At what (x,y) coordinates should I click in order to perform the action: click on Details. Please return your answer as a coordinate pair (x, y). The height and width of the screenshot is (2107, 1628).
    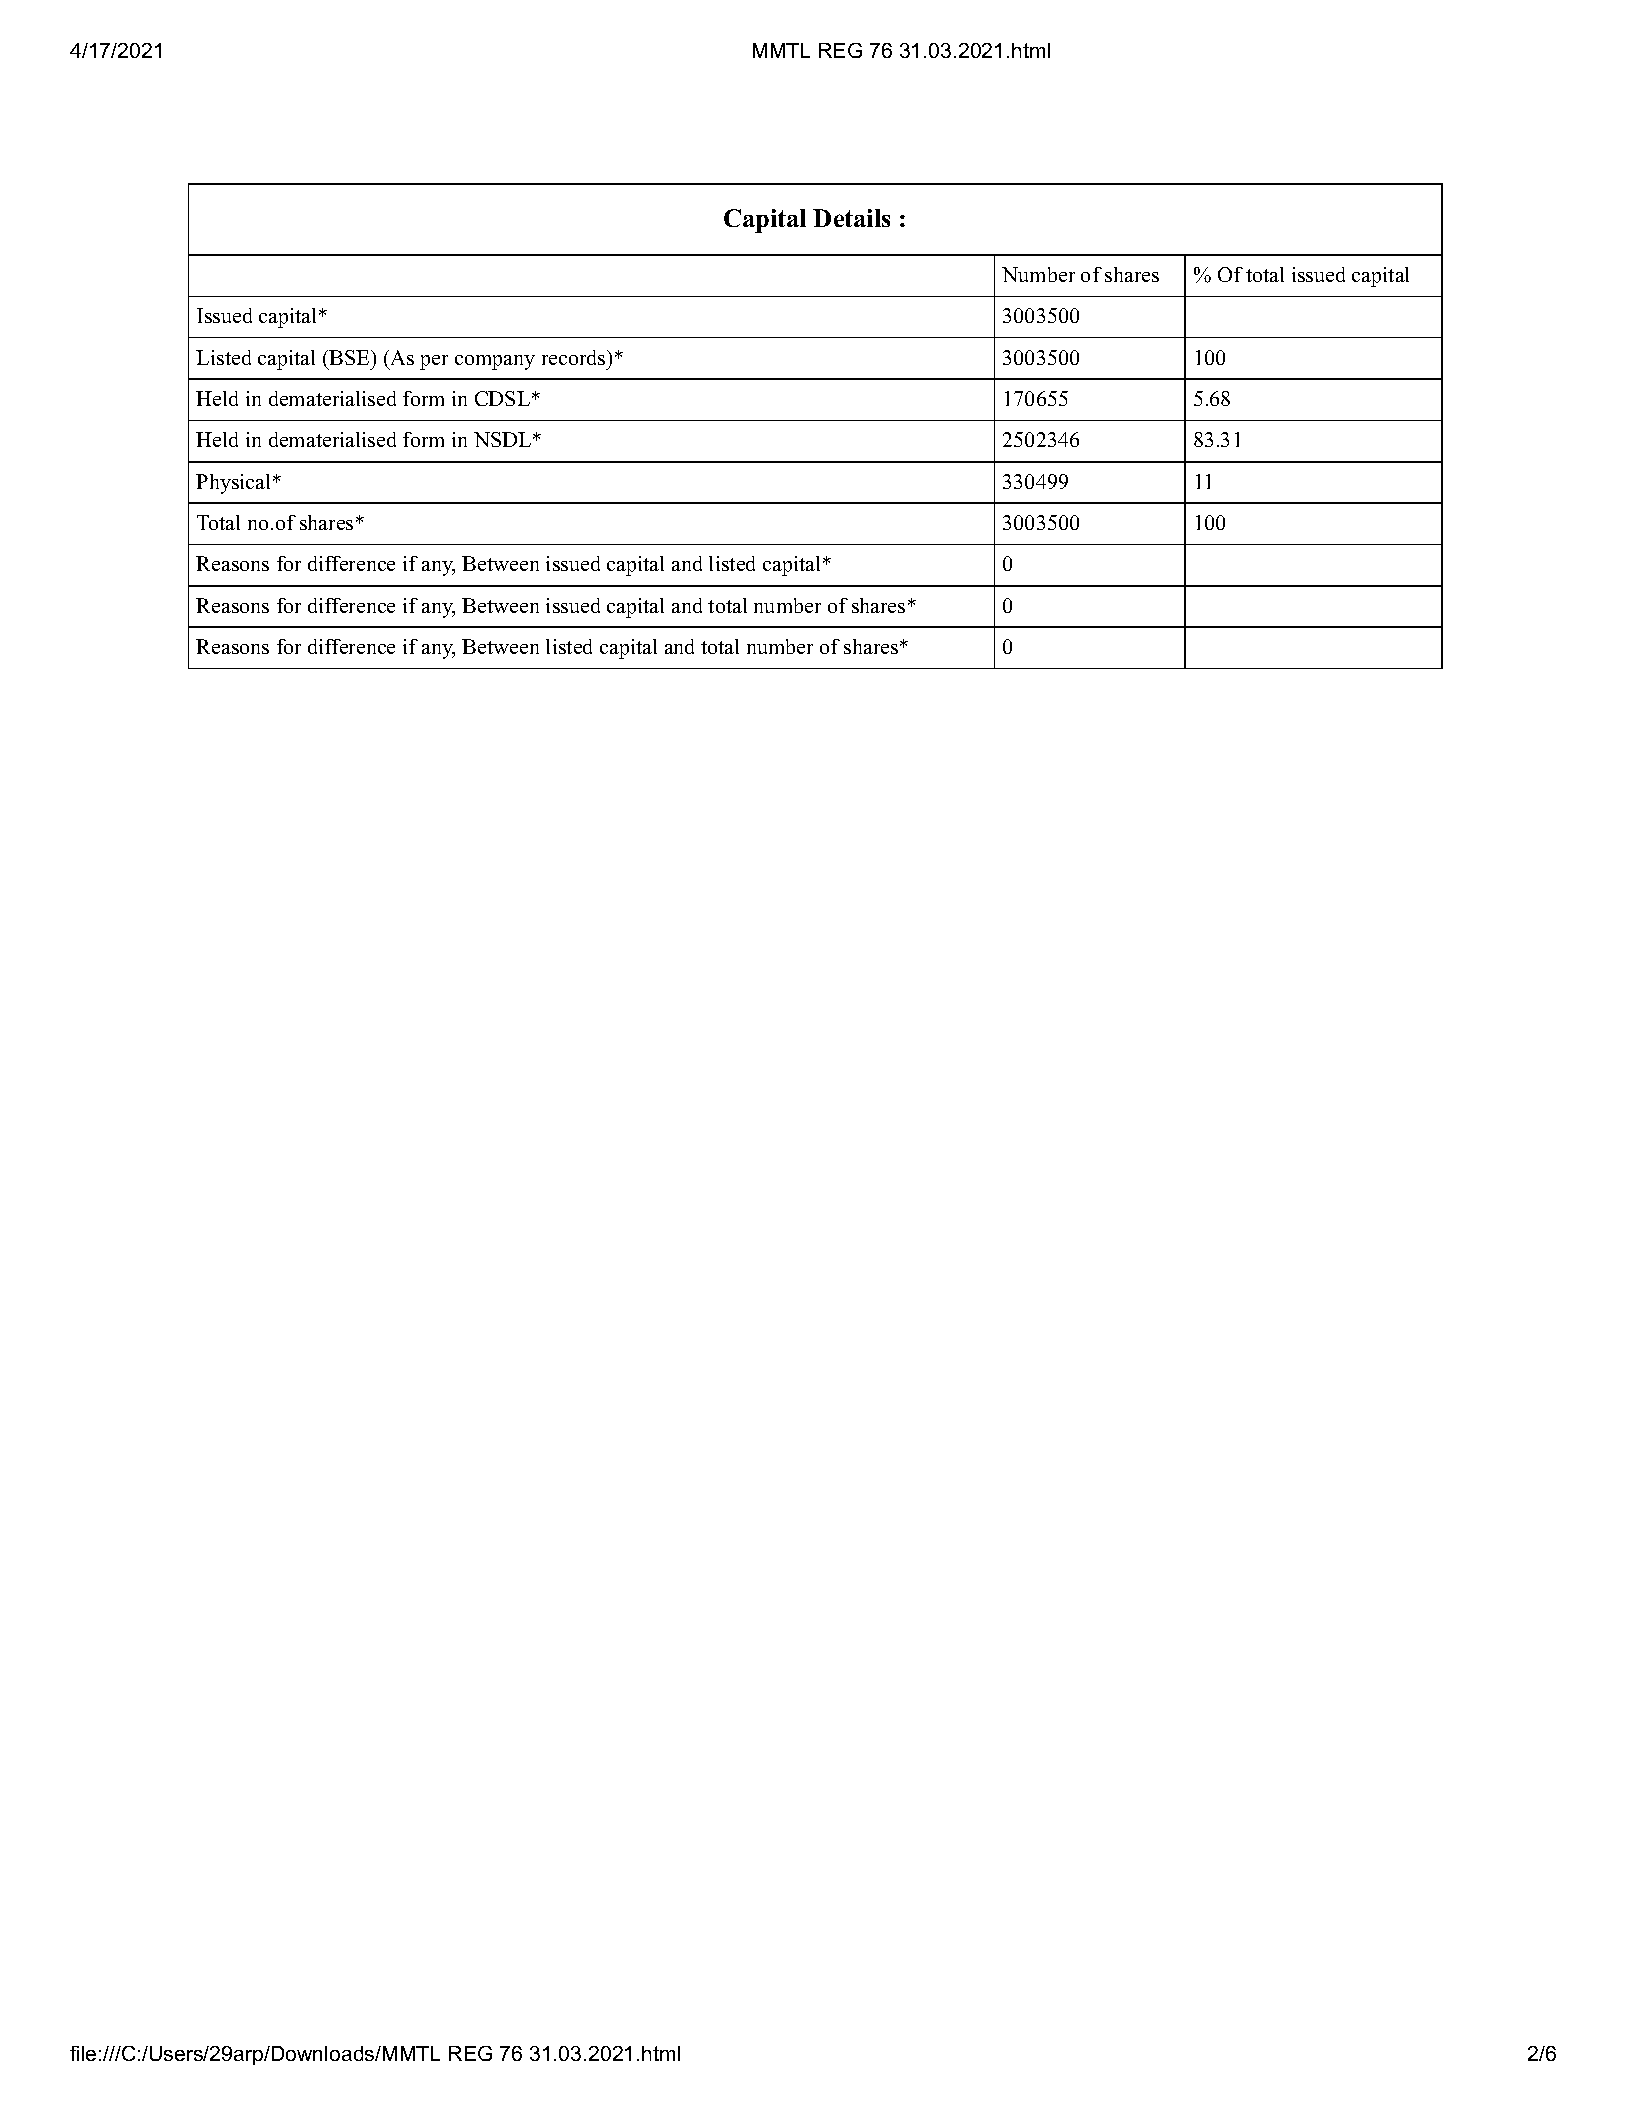
    Looking at the image, I should click on (851, 218).
